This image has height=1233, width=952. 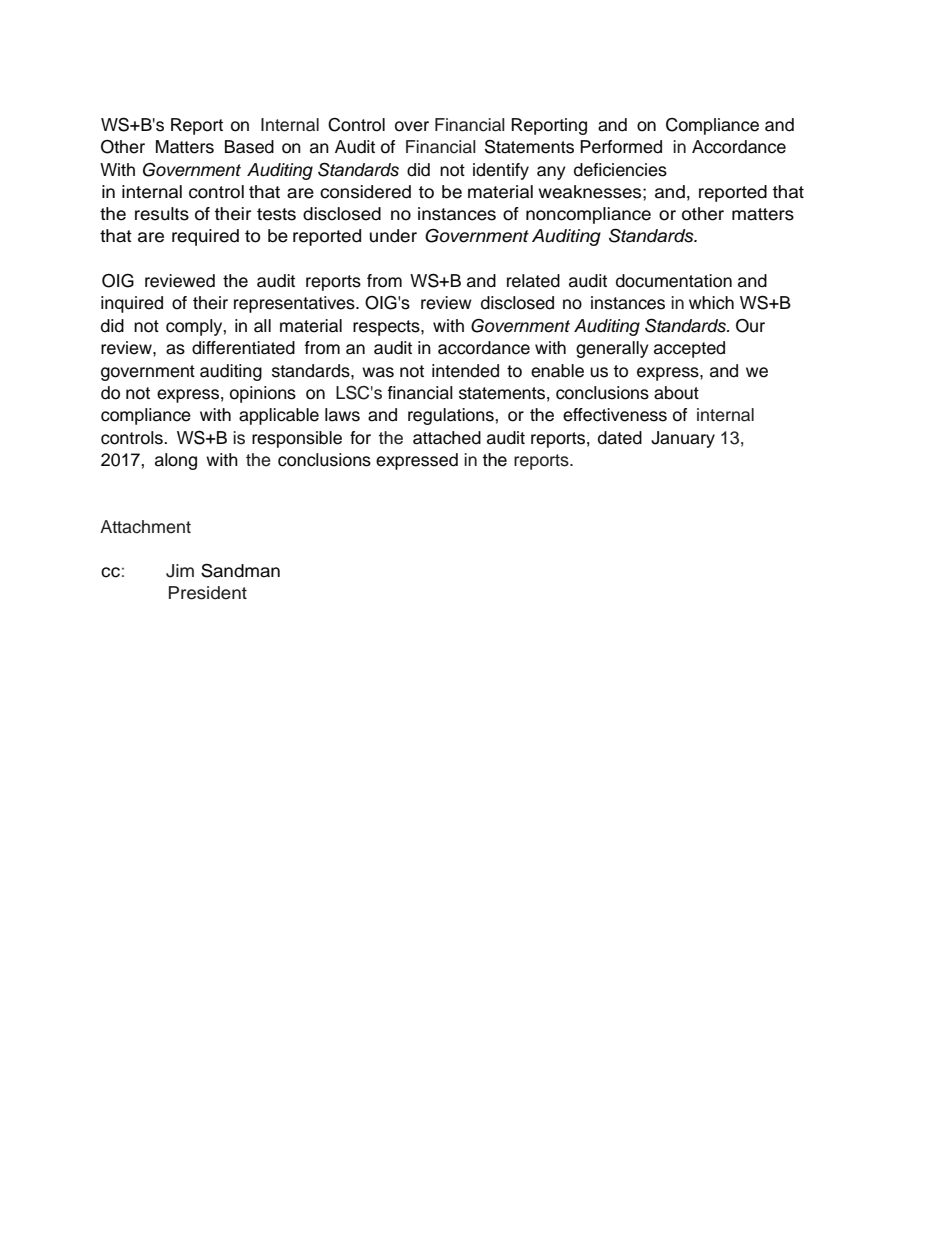 What do you see at coordinates (711, 303) in the image?
I see `which` at bounding box center [711, 303].
